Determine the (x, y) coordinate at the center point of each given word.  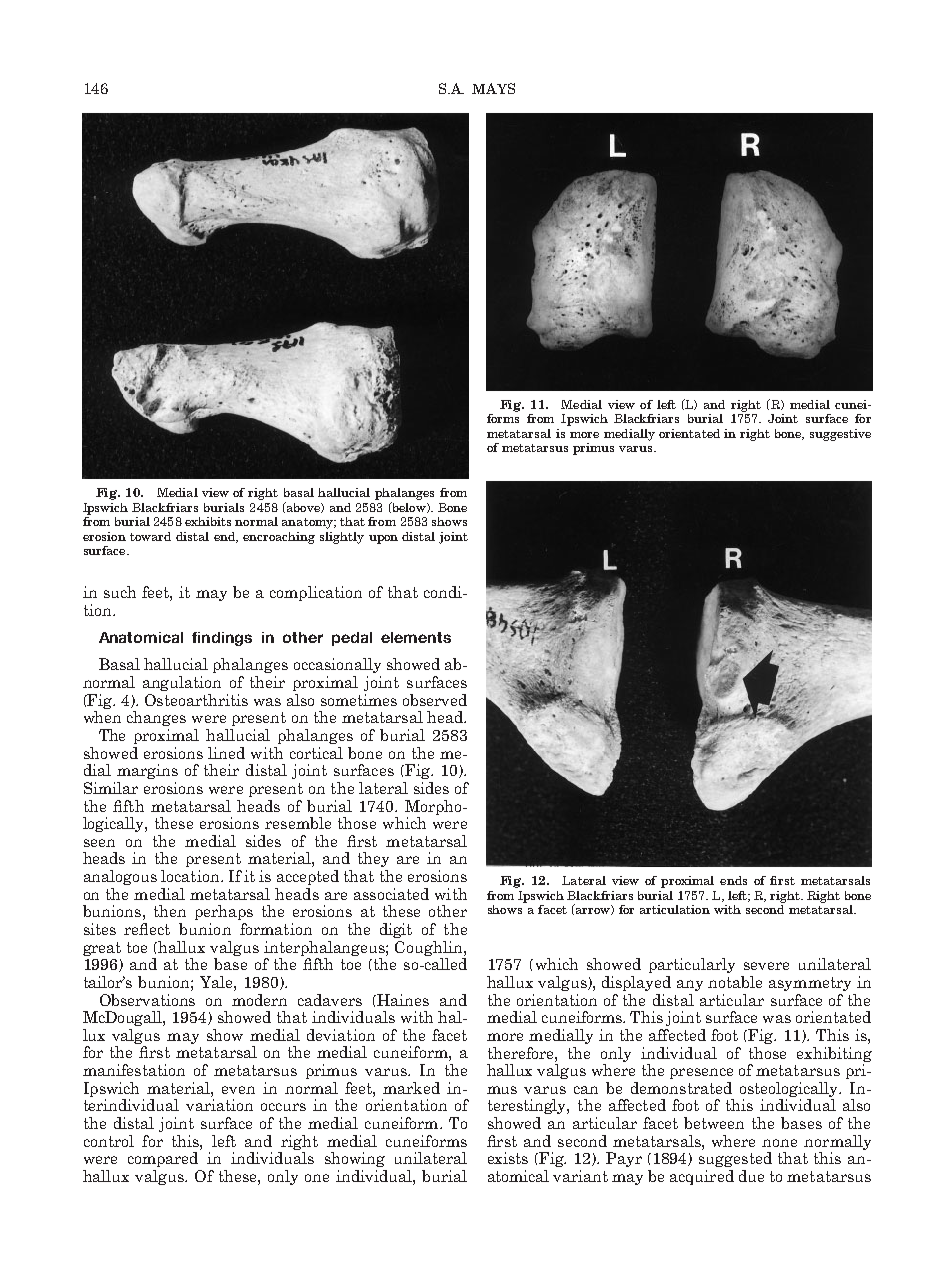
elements (416, 637)
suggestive (840, 435)
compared (163, 1159)
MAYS (493, 88)
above (303, 507)
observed (435, 700)
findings (222, 639)
